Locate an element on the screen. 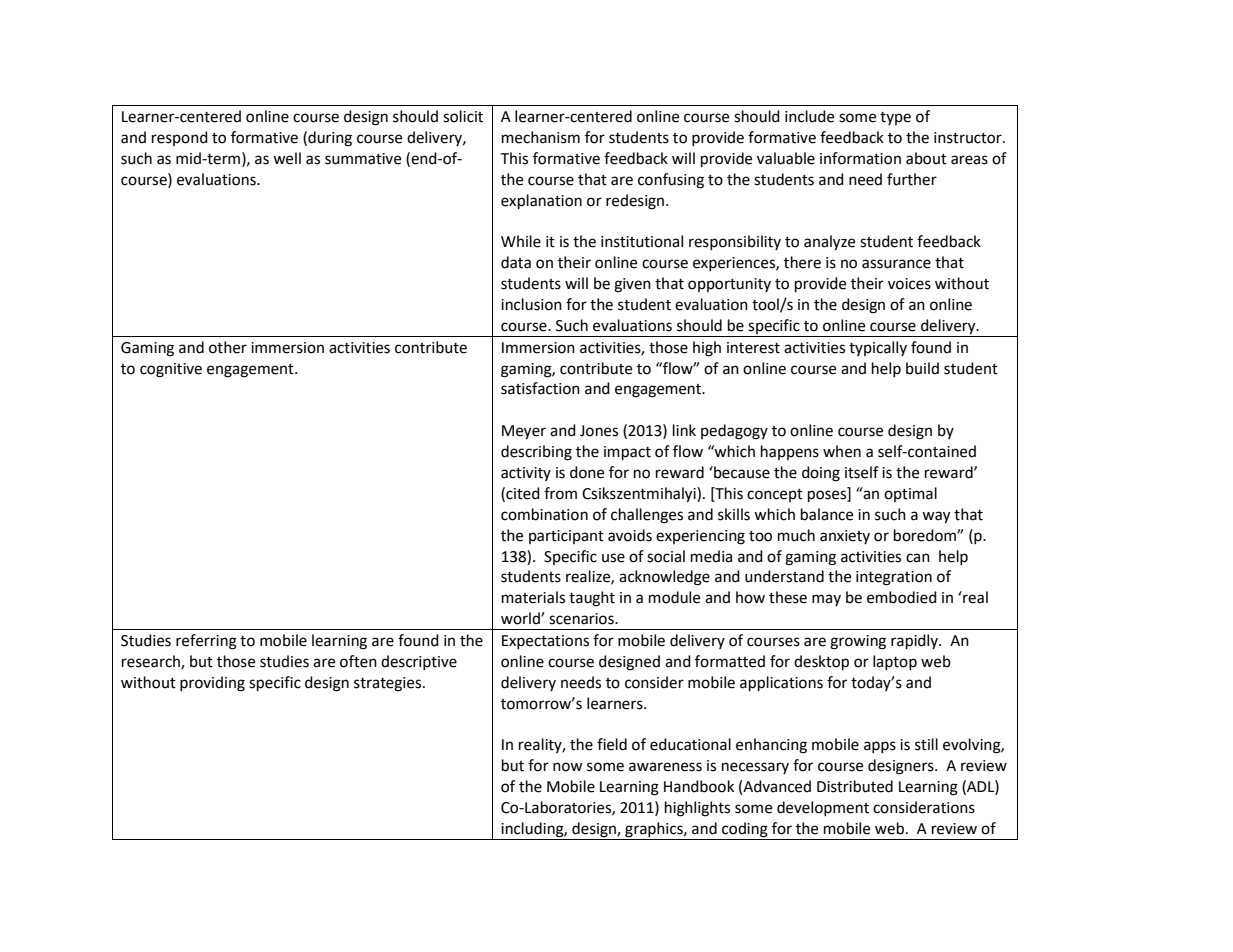 The height and width of the screenshot is (952, 1233). participant is located at coordinates (566, 537).
